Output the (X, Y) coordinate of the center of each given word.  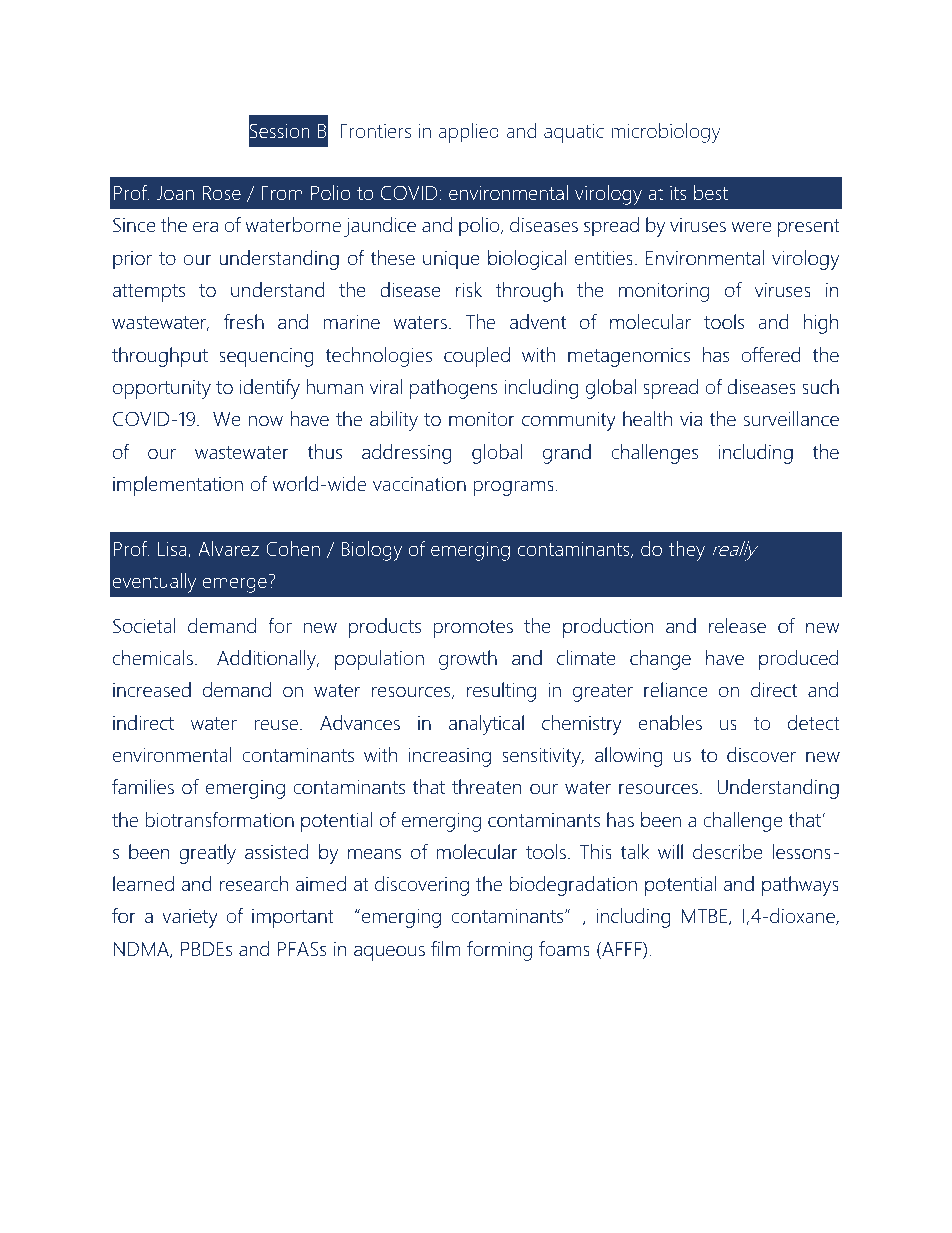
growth (468, 660)
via (691, 419)
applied (469, 133)
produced (798, 660)
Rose (222, 193)
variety (190, 918)
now (266, 421)
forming (499, 951)
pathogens (453, 389)
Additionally (268, 660)
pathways (800, 886)
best (711, 192)
